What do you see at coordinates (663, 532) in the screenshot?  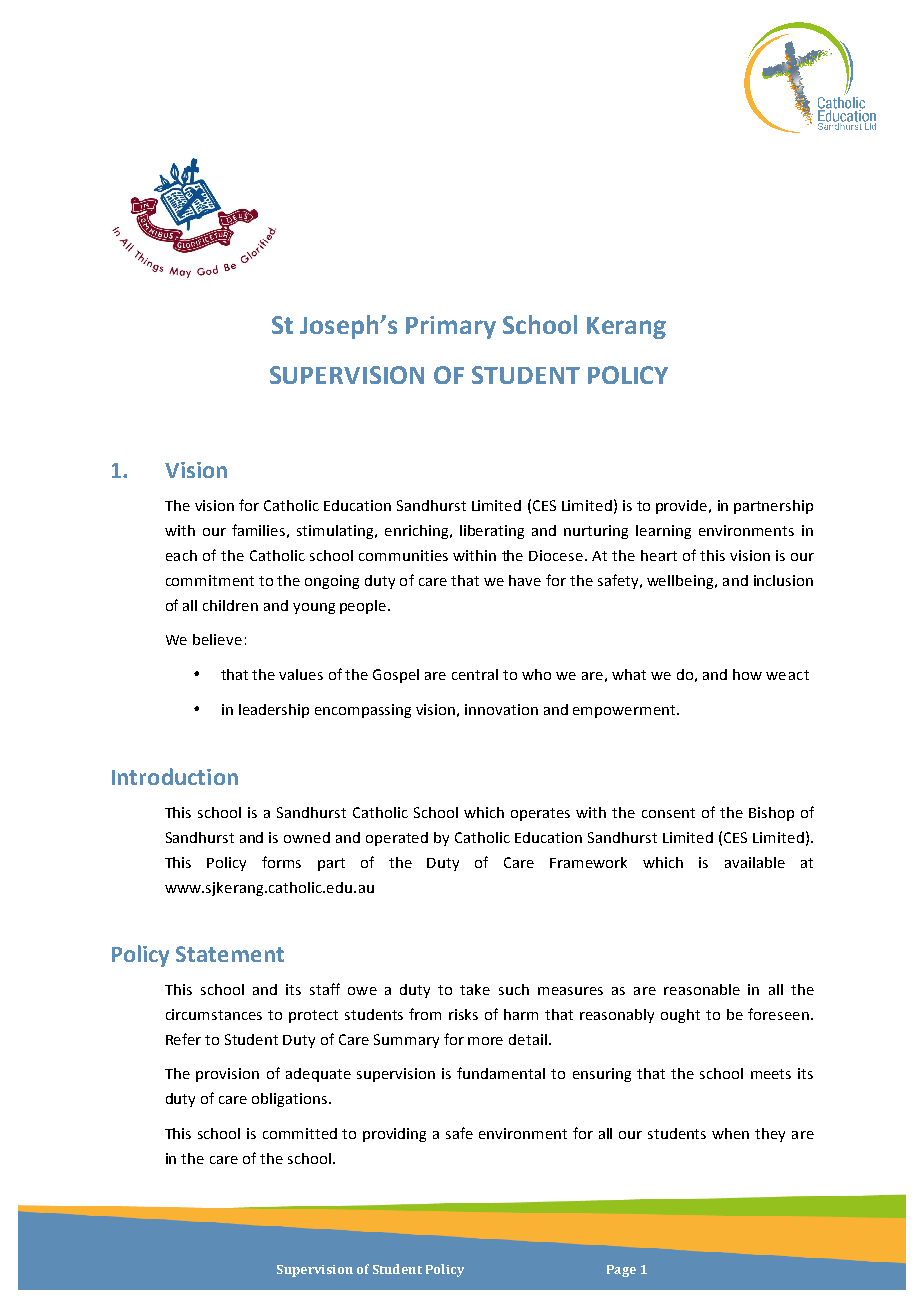 I see `learning` at bounding box center [663, 532].
